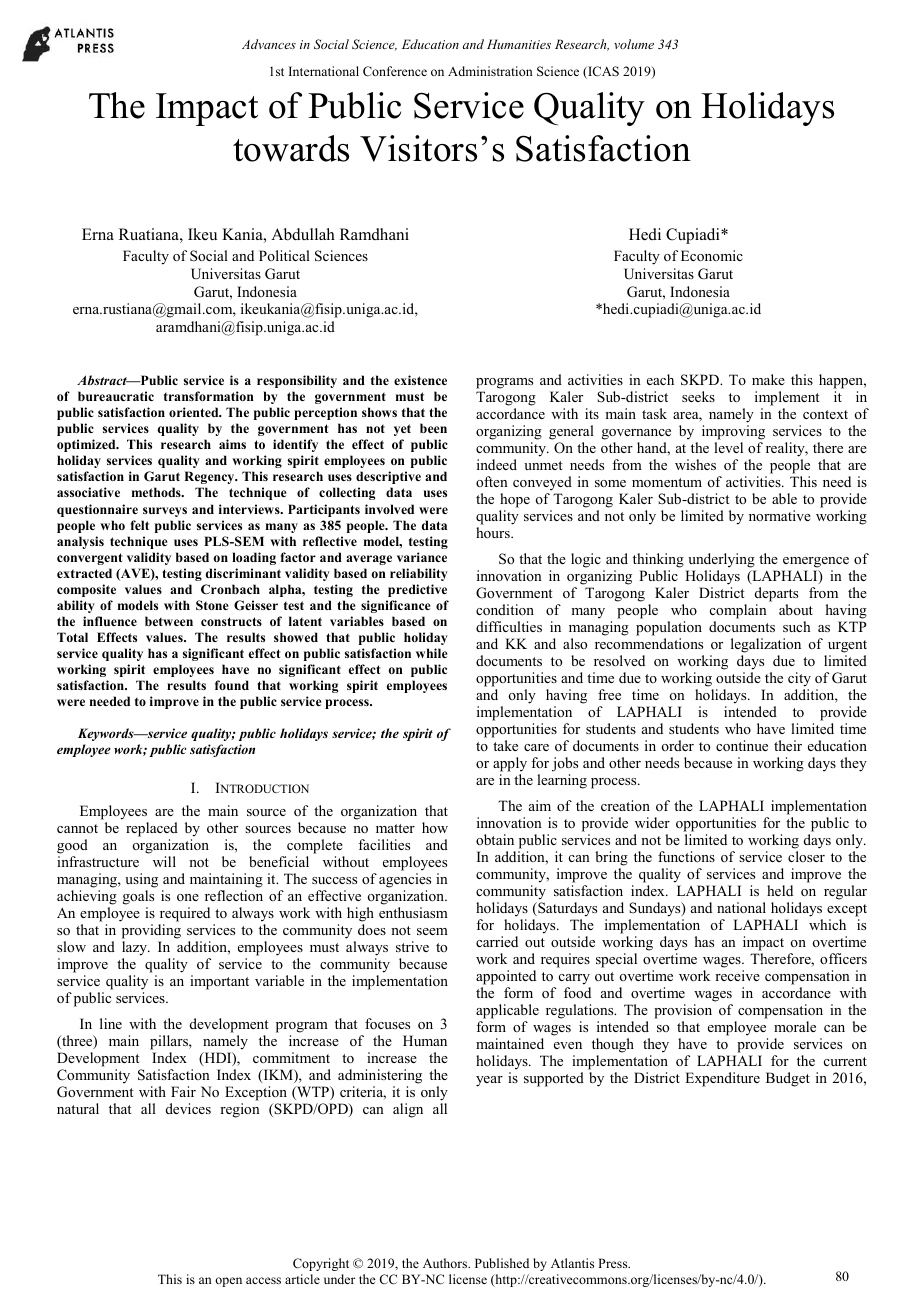  I want to click on volume, so click(634, 44).
